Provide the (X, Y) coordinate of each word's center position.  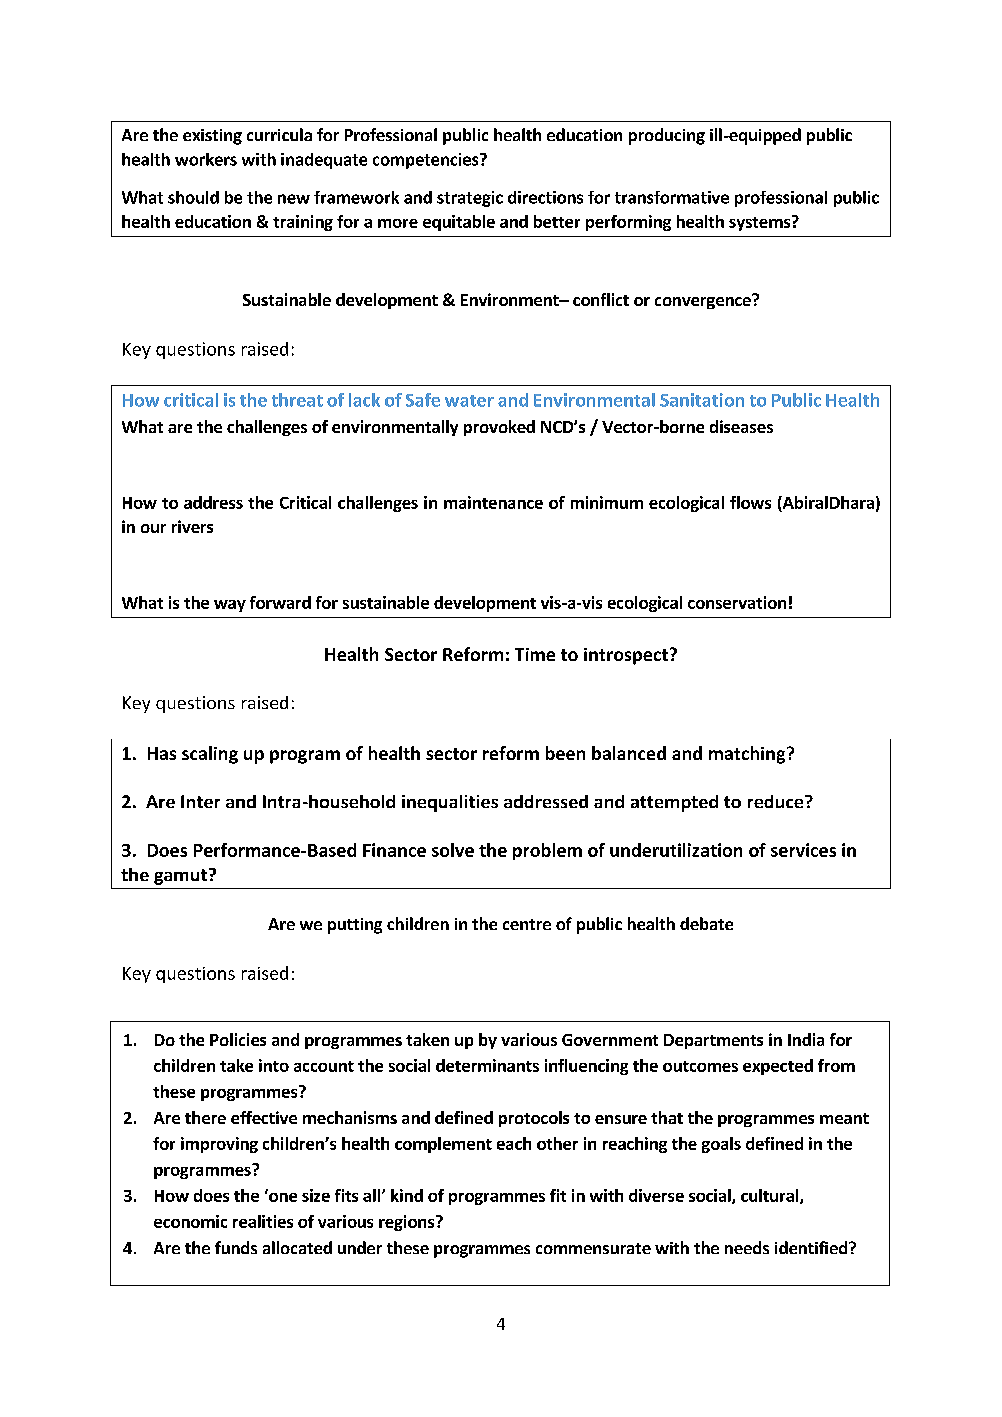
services (803, 850)
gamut (180, 877)
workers (206, 159)
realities (263, 1221)
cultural (771, 1196)
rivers (192, 526)
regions (408, 1223)
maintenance (493, 502)
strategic (470, 199)
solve (453, 850)
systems (761, 223)
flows (750, 502)
